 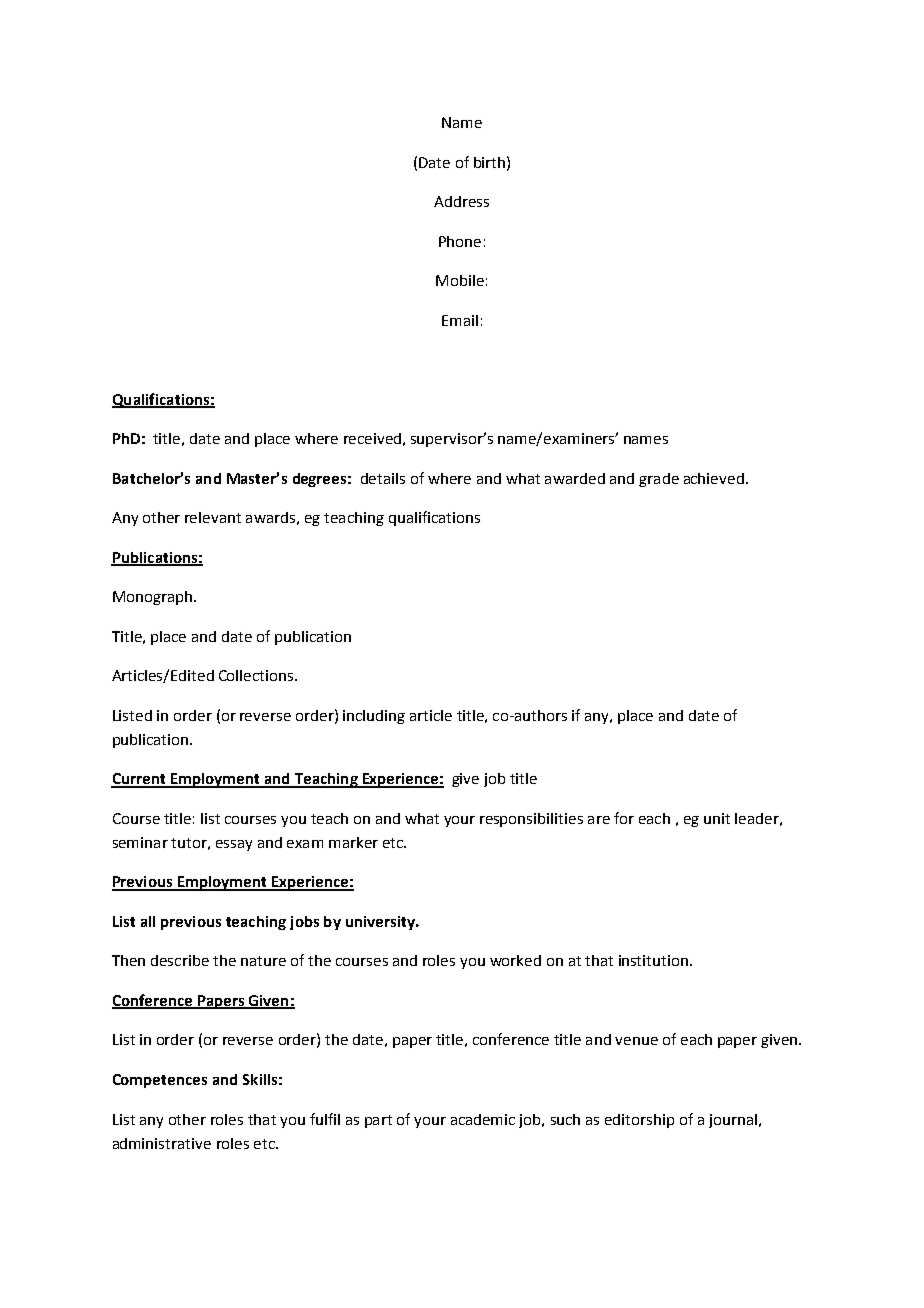 I want to click on administrative, so click(x=162, y=1143).
